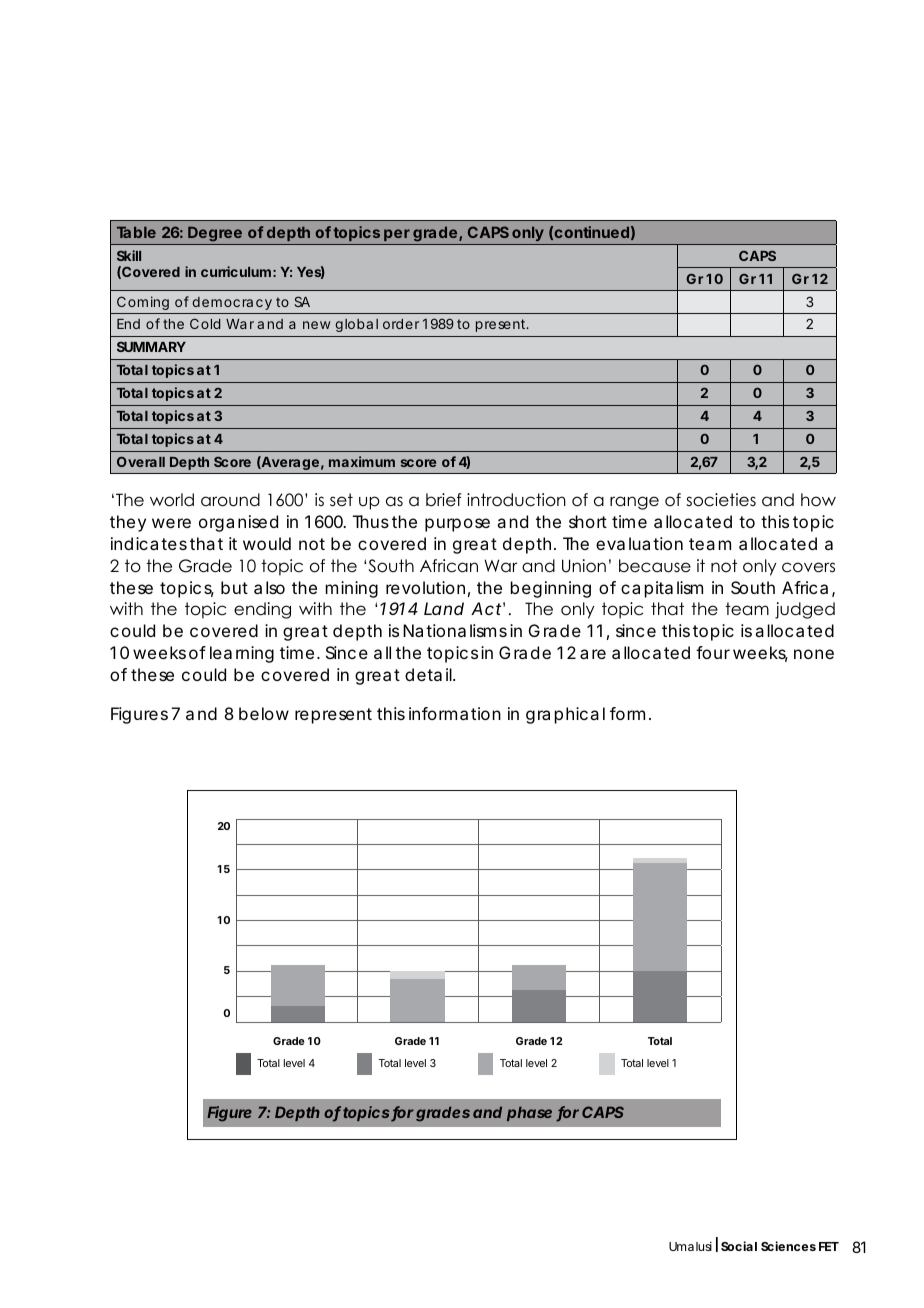 The height and width of the document is (1308, 924). Describe the element at coordinates (818, 500) in the document. I see `how` at that location.
